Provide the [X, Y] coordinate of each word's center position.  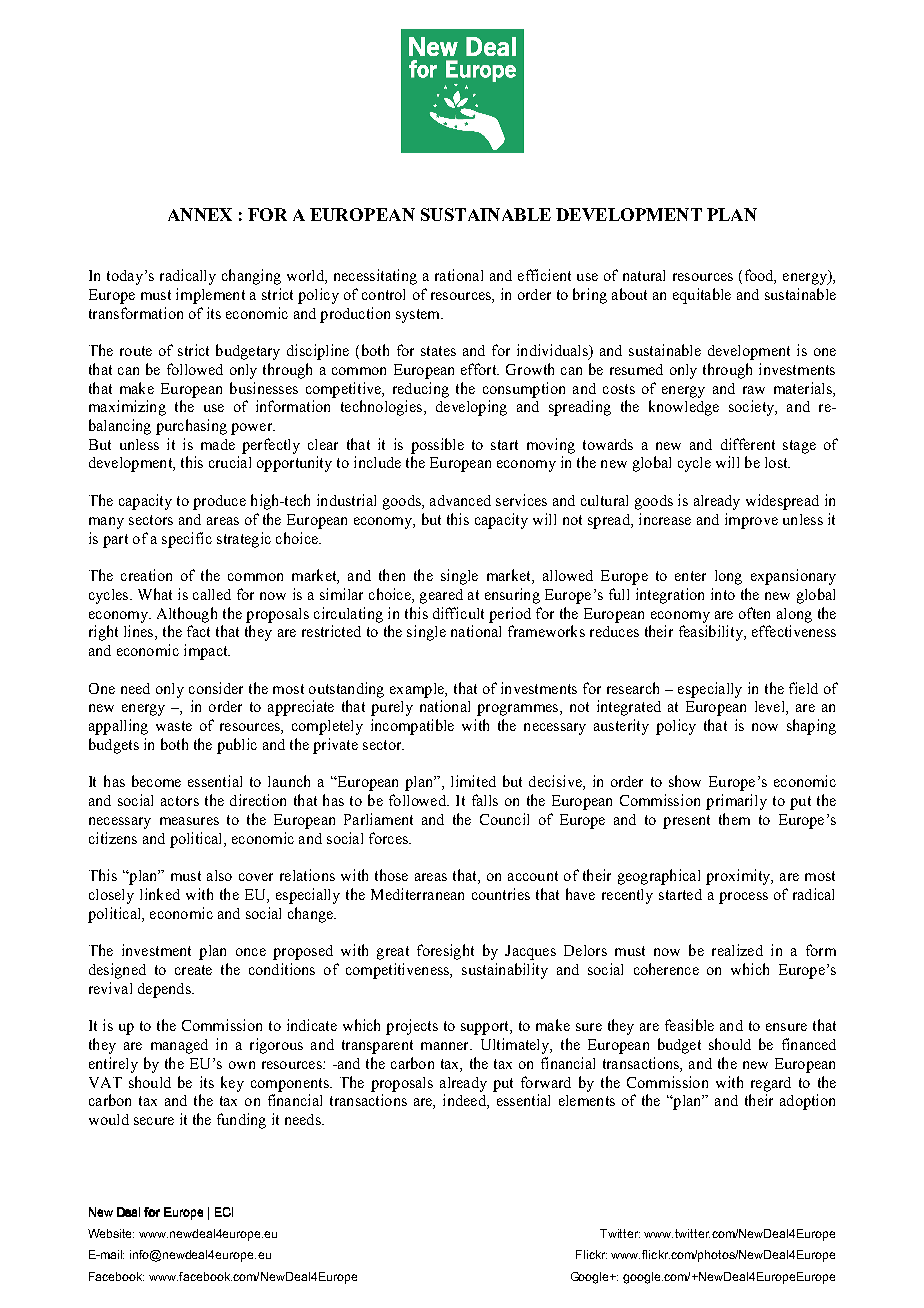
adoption [807, 1102]
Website [111, 1233]
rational [459, 275]
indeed [465, 1101]
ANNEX [200, 214]
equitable [702, 296]
